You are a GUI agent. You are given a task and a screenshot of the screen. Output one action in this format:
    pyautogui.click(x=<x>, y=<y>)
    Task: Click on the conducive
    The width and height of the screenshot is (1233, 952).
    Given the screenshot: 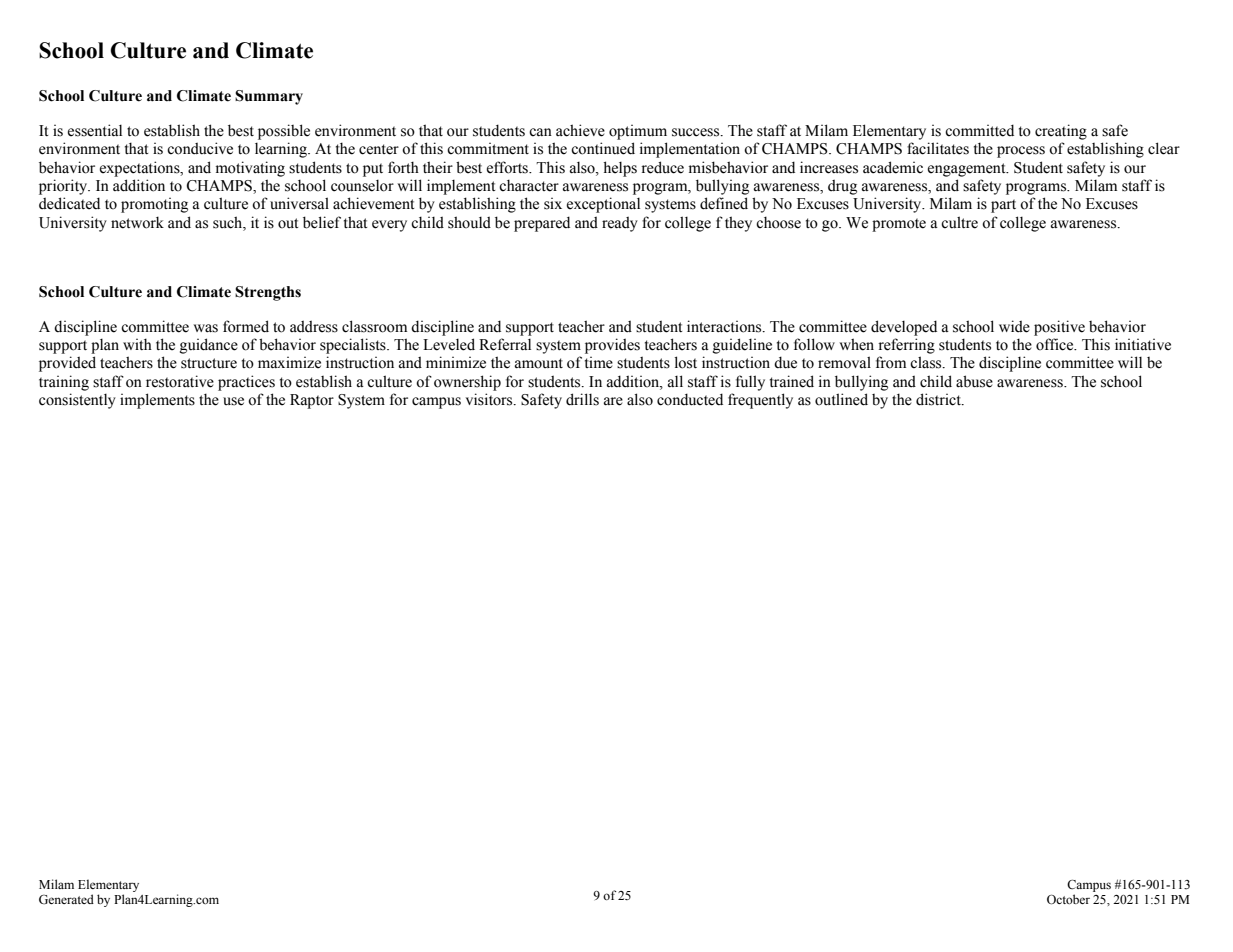 What is the action you would take?
    pyautogui.click(x=200, y=148)
